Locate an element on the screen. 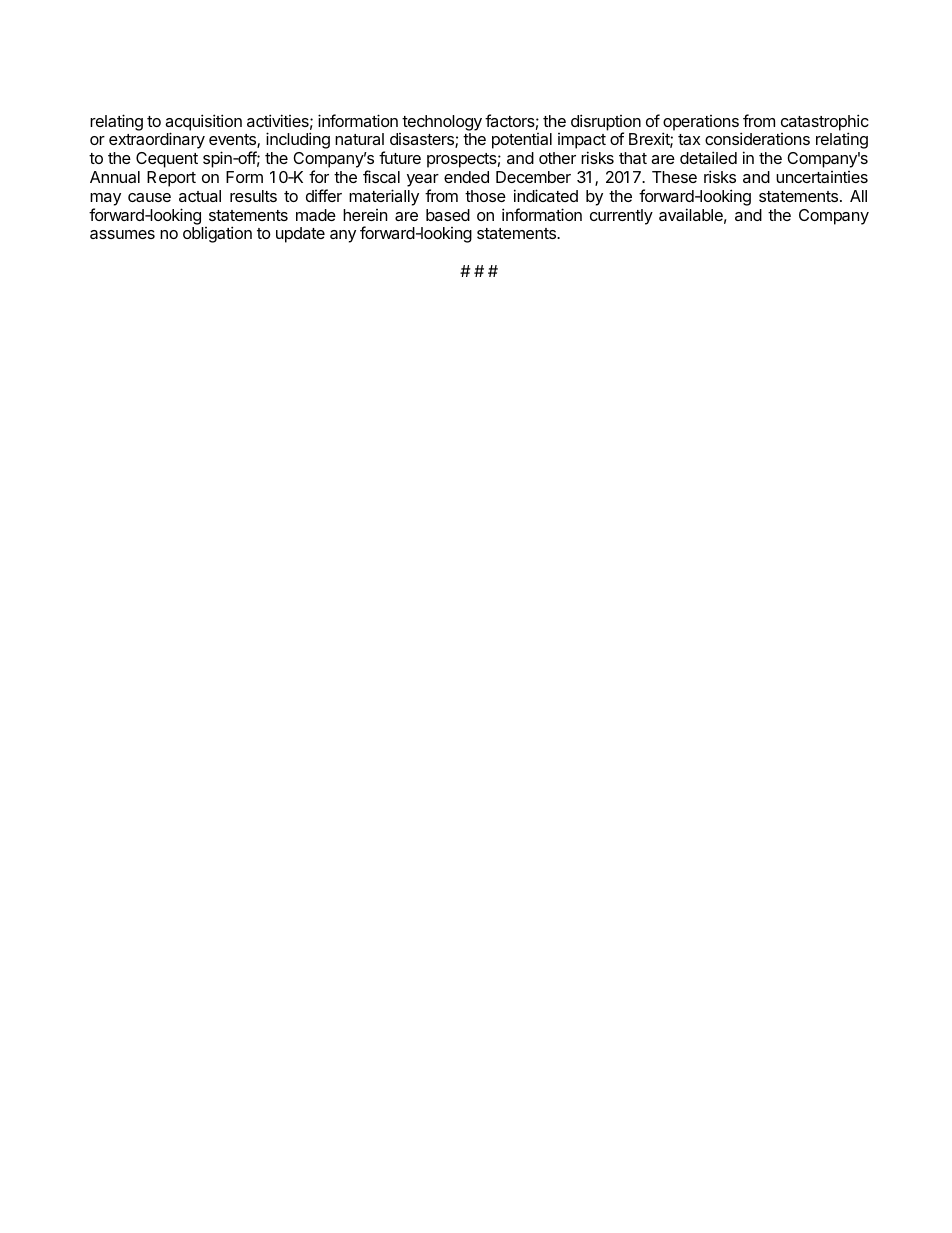 Image resolution: width=952 pixels, height=1233 pixels. technology is located at coordinates (442, 123).
